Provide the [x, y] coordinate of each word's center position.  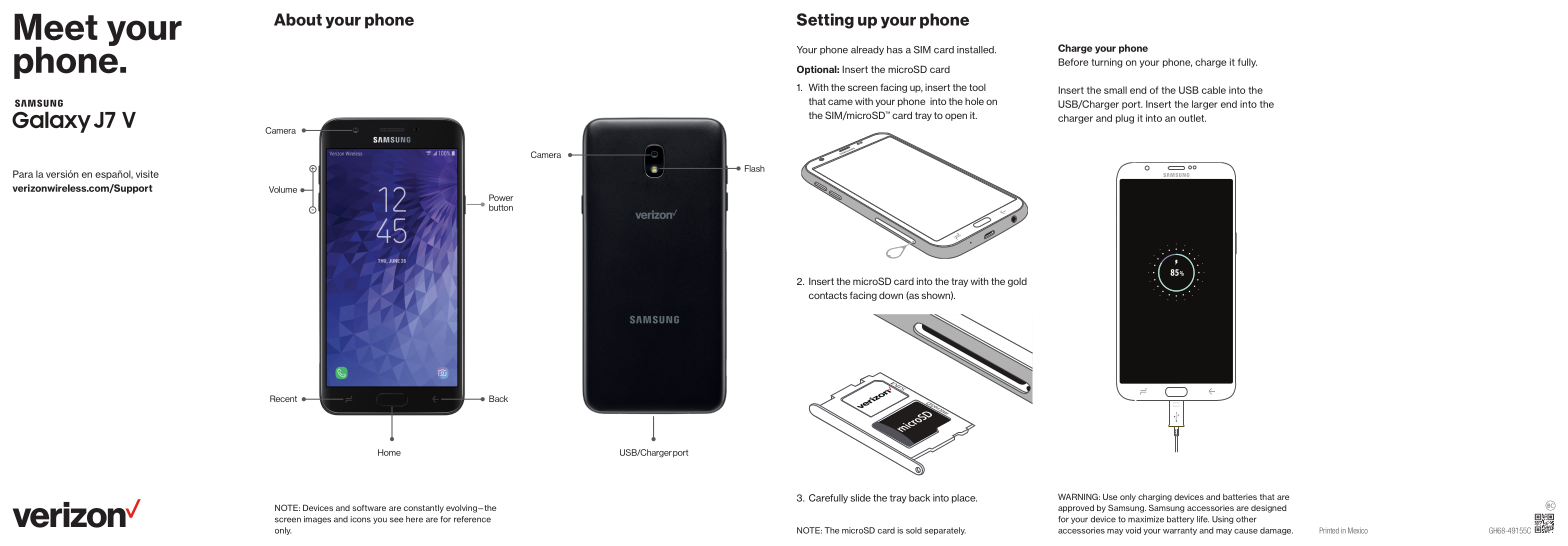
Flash [755, 168]
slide [860, 498]
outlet [1192, 118]
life [1203, 519]
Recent [283, 398]
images [317, 520]
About [298, 19]
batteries [1240, 497]
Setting [825, 21]
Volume [283, 189]
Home [389, 452]
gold [1017, 282]
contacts [828, 295]
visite [147, 174]
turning [1106, 63]
